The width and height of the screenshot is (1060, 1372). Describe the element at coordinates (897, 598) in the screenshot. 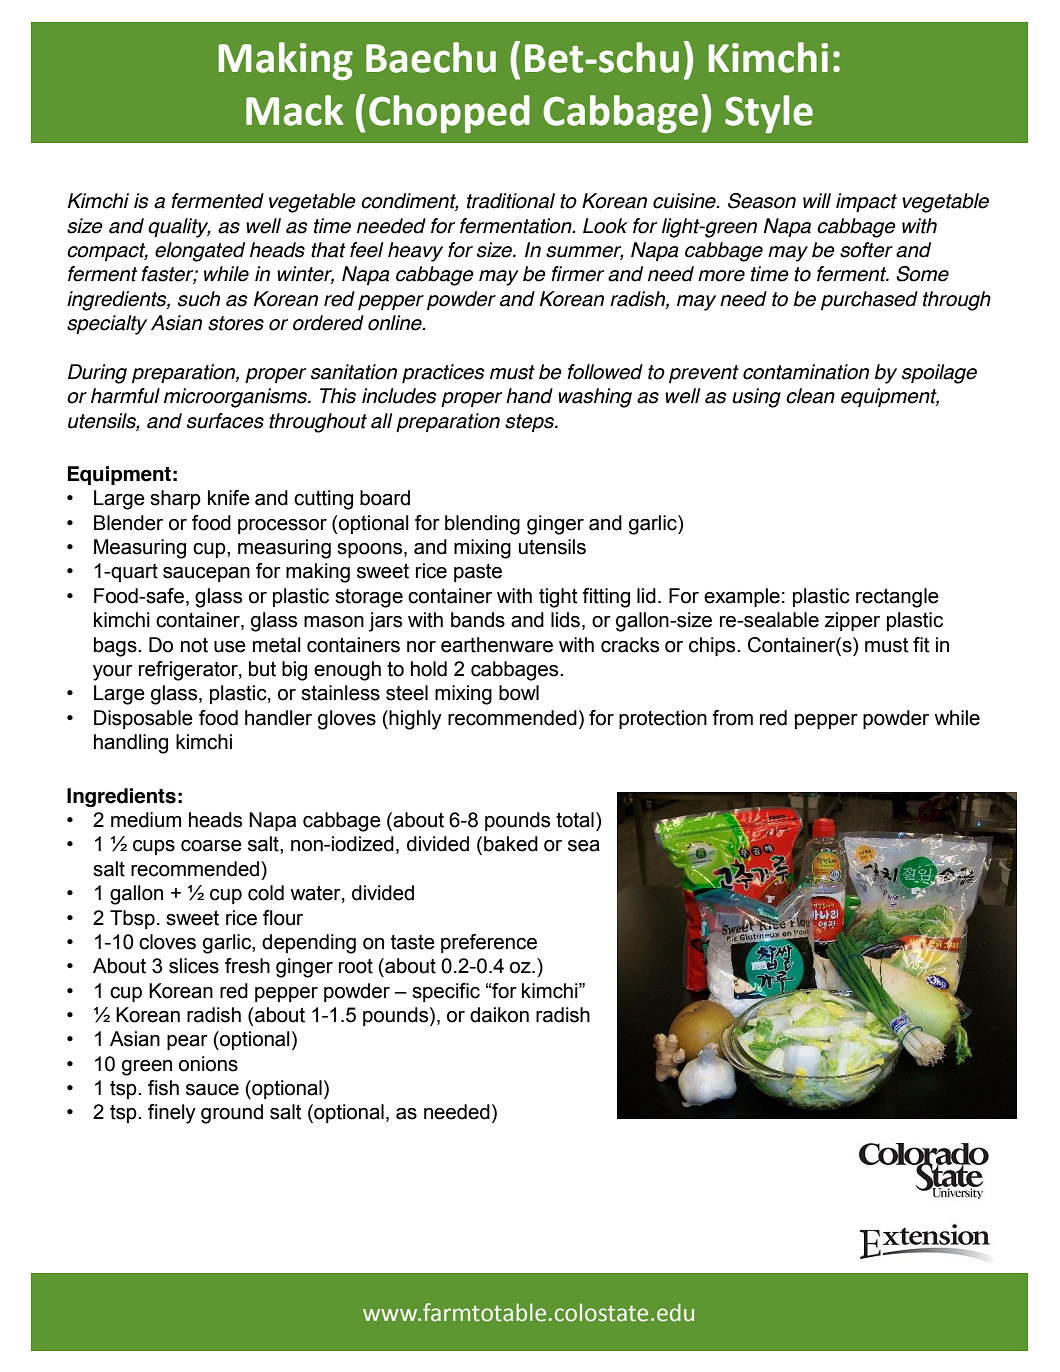

I see `rectangle` at that location.
